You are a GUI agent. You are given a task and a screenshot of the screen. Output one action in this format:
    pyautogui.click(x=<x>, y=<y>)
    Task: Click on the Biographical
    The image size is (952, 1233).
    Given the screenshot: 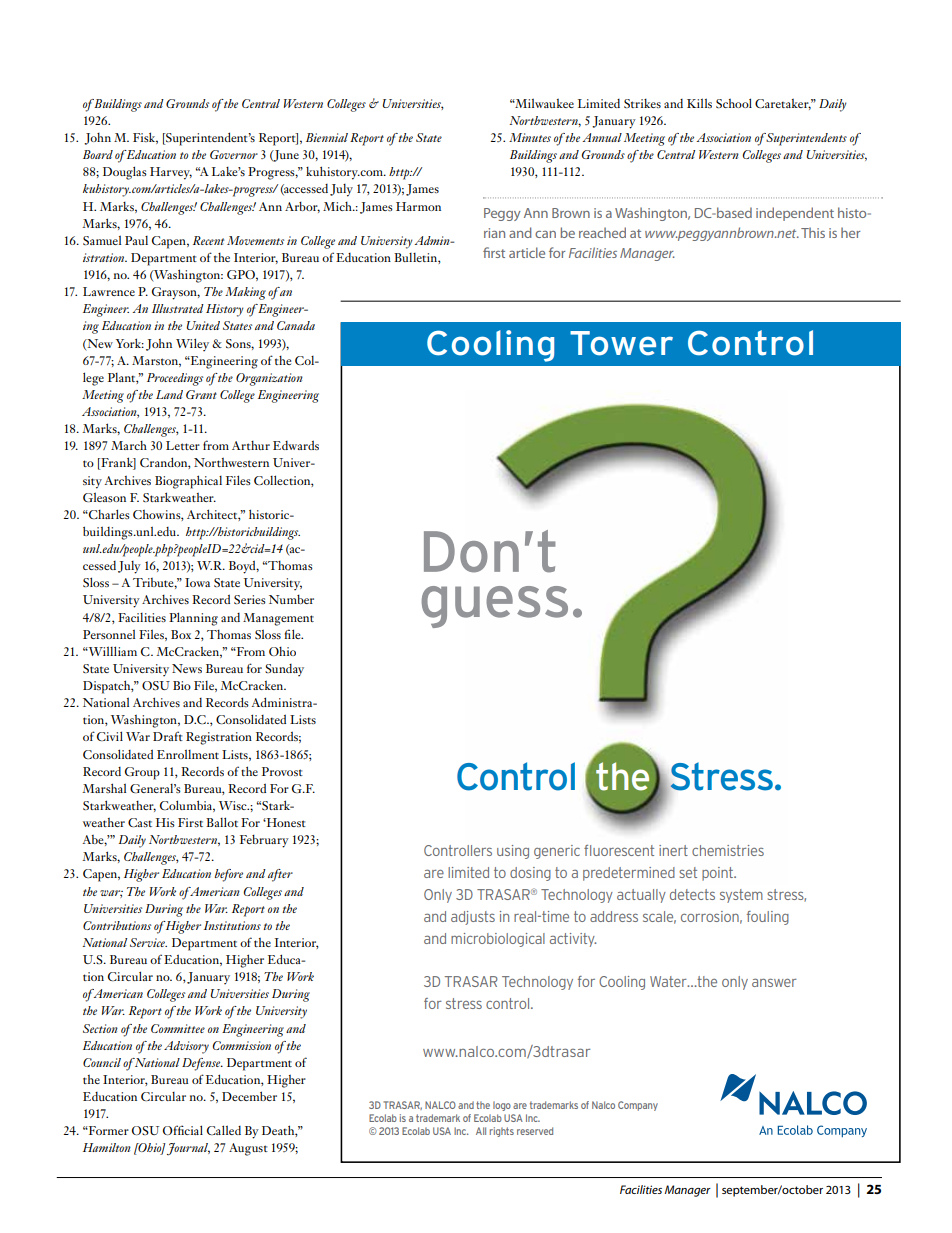 What is the action you would take?
    pyautogui.click(x=188, y=482)
